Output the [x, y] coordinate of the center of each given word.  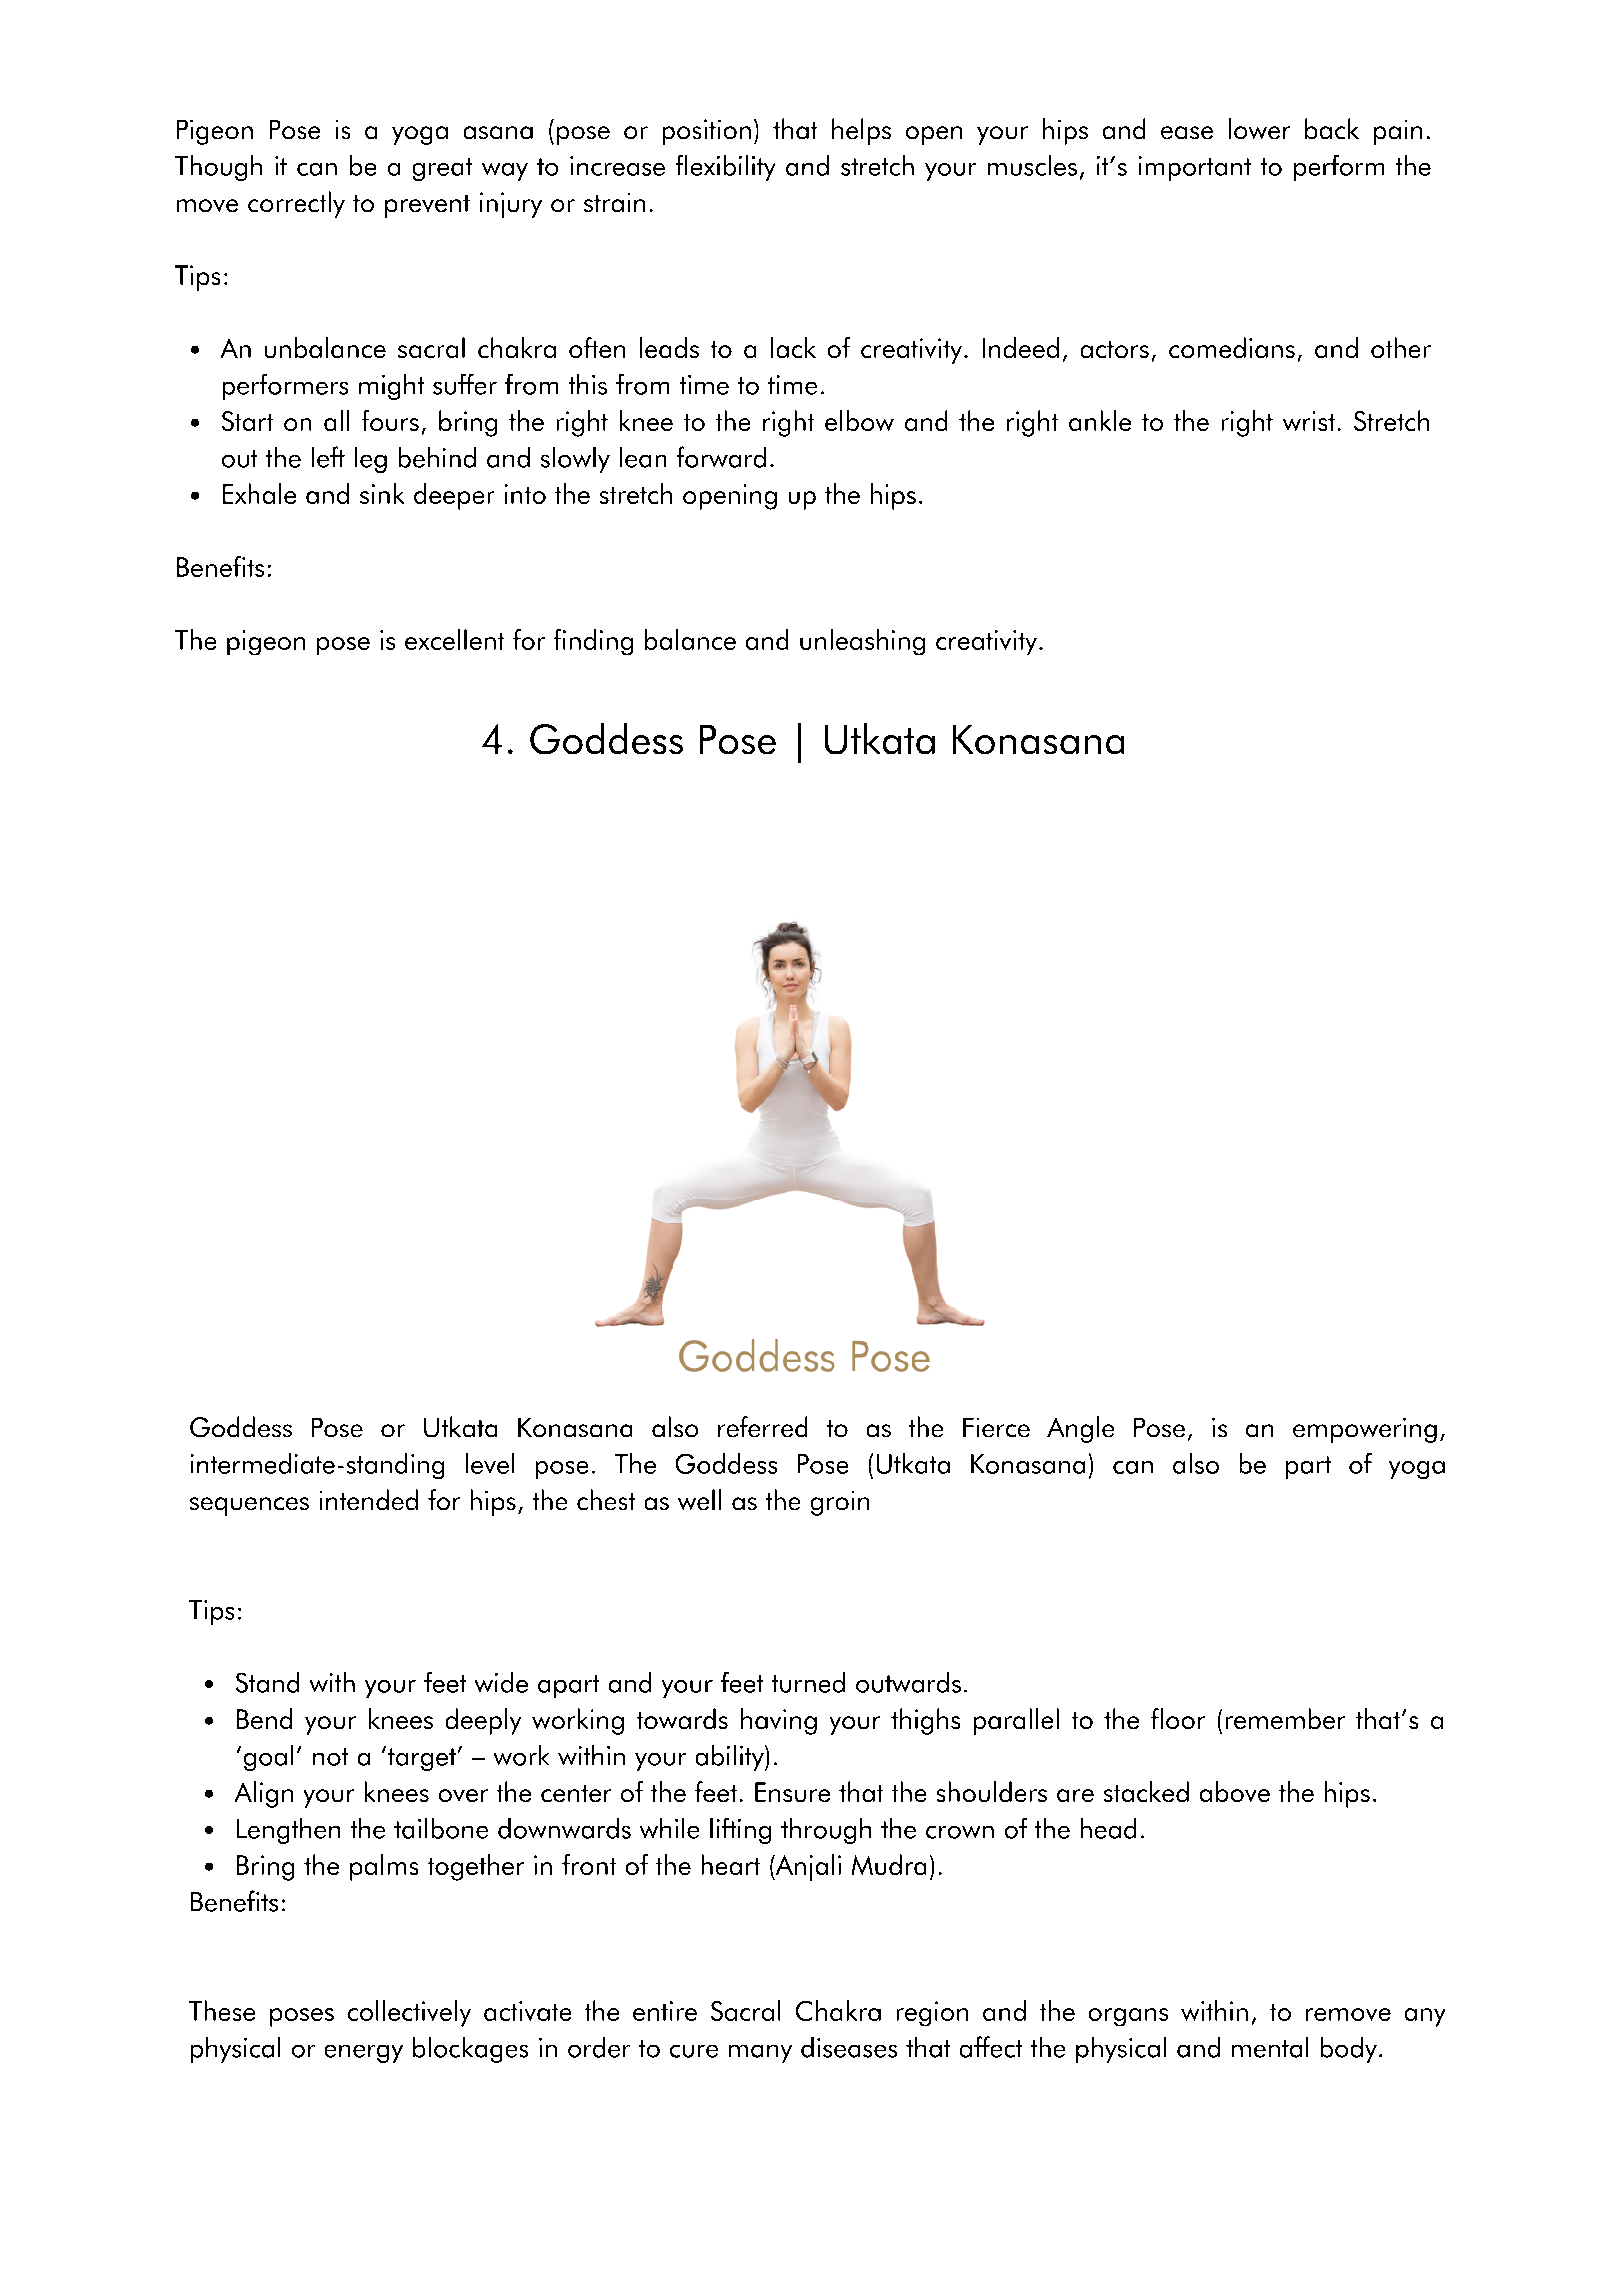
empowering [1365, 1430]
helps [861, 131]
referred [762, 1426]
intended [369, 1499]
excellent [454, 639]
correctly [296, 204]
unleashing [862, 642]
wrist [1309, 421]
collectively [409, 2013]
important [1195, 168]
